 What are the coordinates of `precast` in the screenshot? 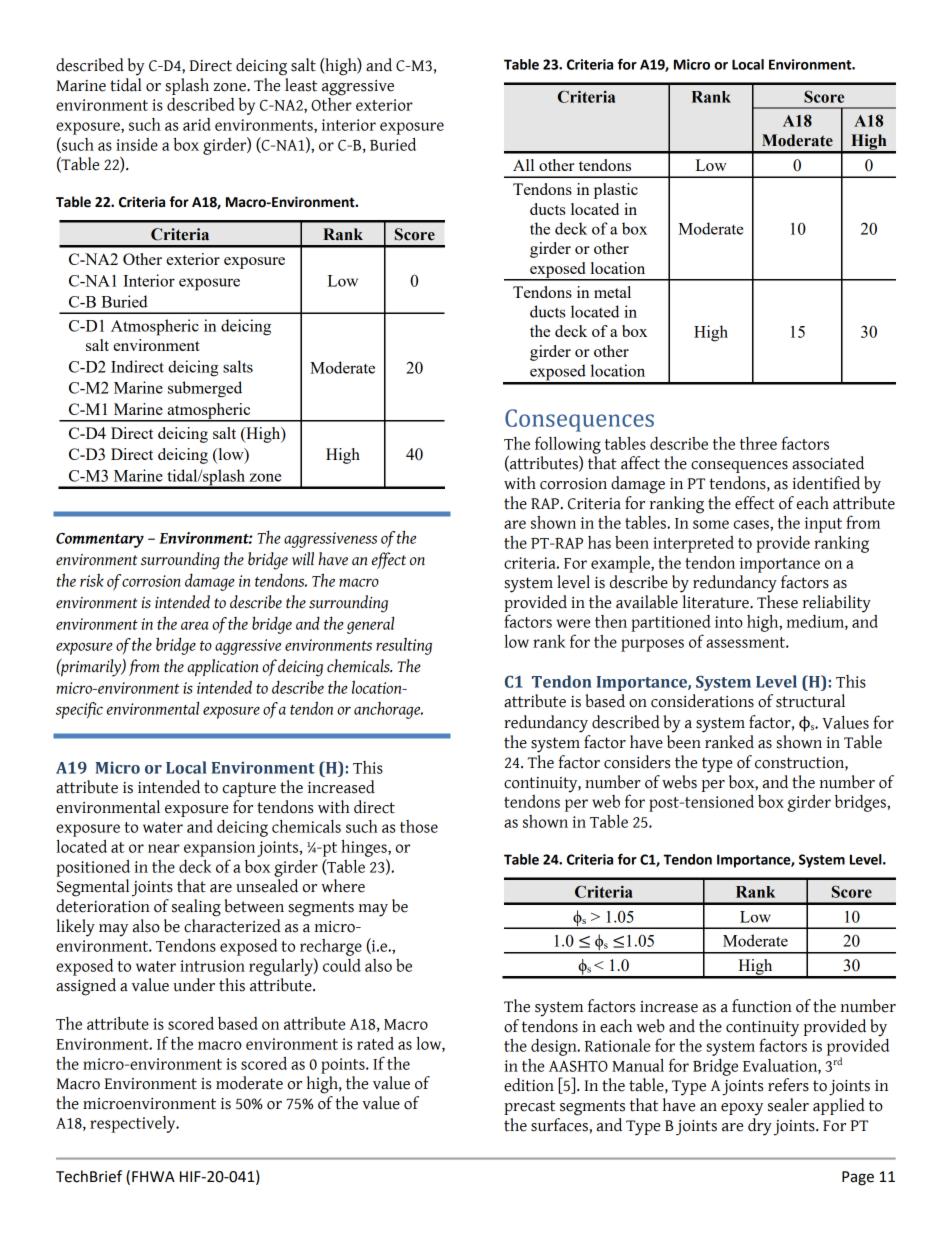 It's located at (529, 1107).
